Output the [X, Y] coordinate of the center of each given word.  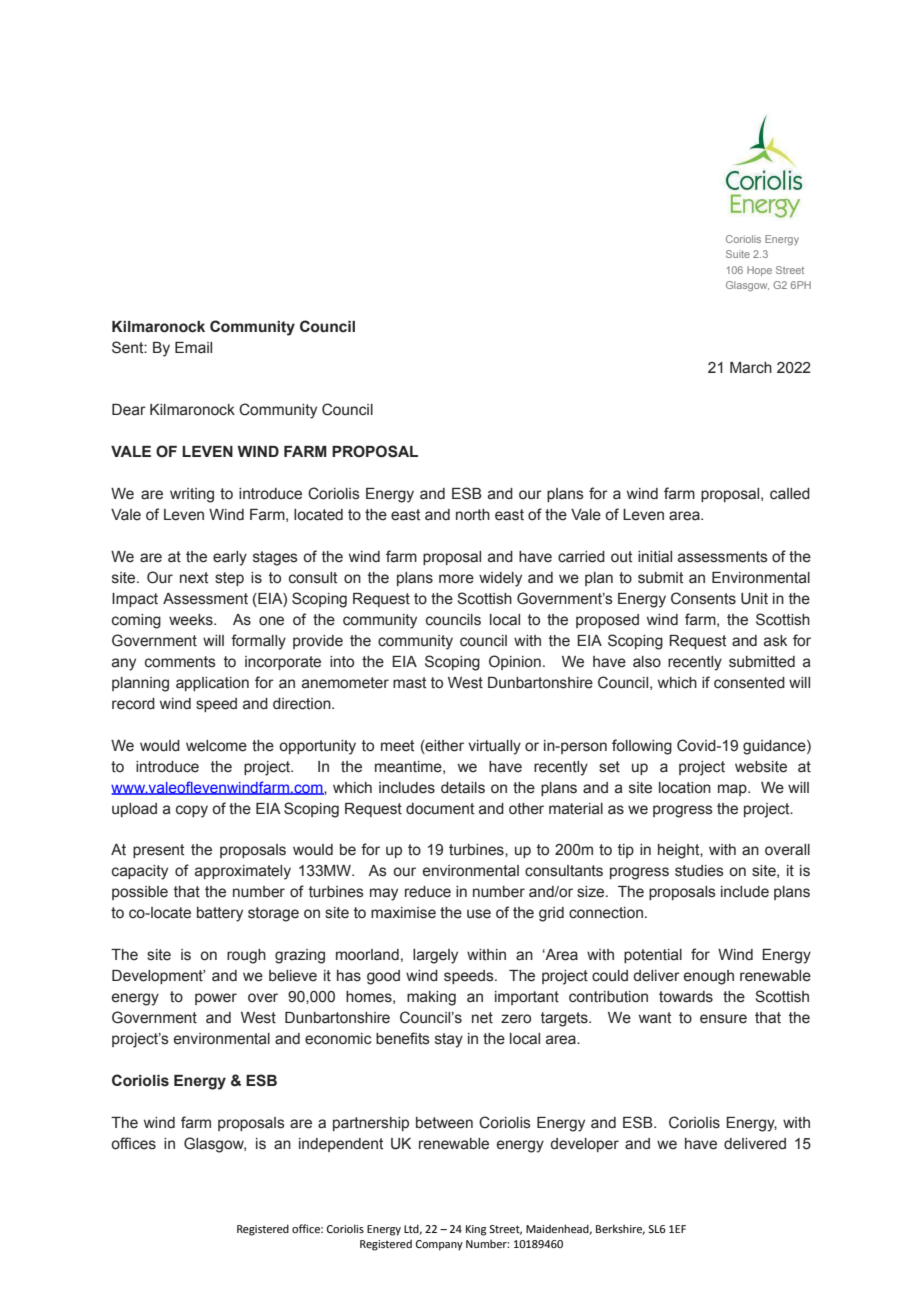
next [194, 578]
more [456, 579]
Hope [759, 271]
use [479, 914]
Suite [738, 254]
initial [655, 557]
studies [699, 871]
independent [341, 1145]
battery [220, 914]
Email [193, 348]
